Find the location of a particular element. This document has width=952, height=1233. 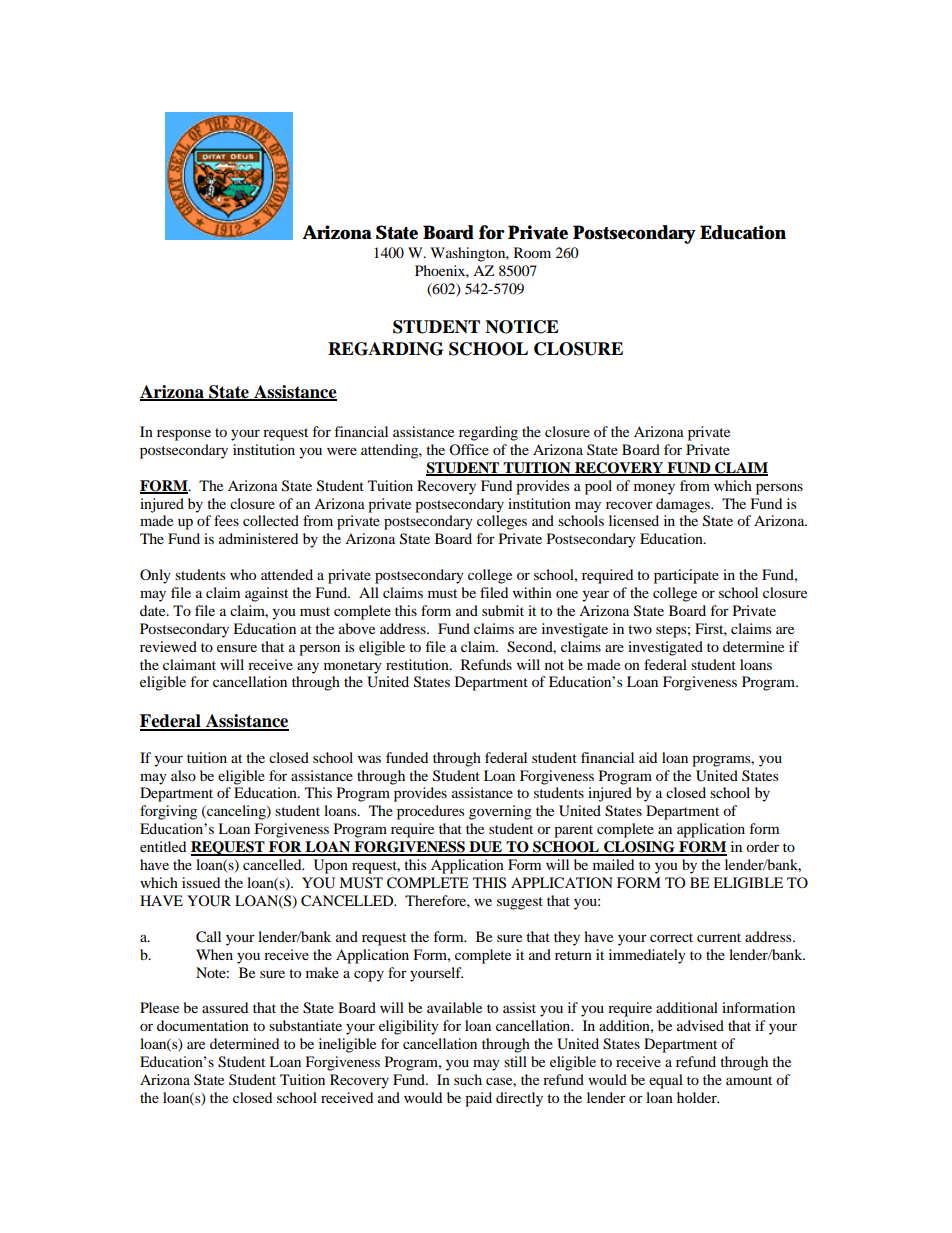

documentation is located at coordinates (203, 1025).
